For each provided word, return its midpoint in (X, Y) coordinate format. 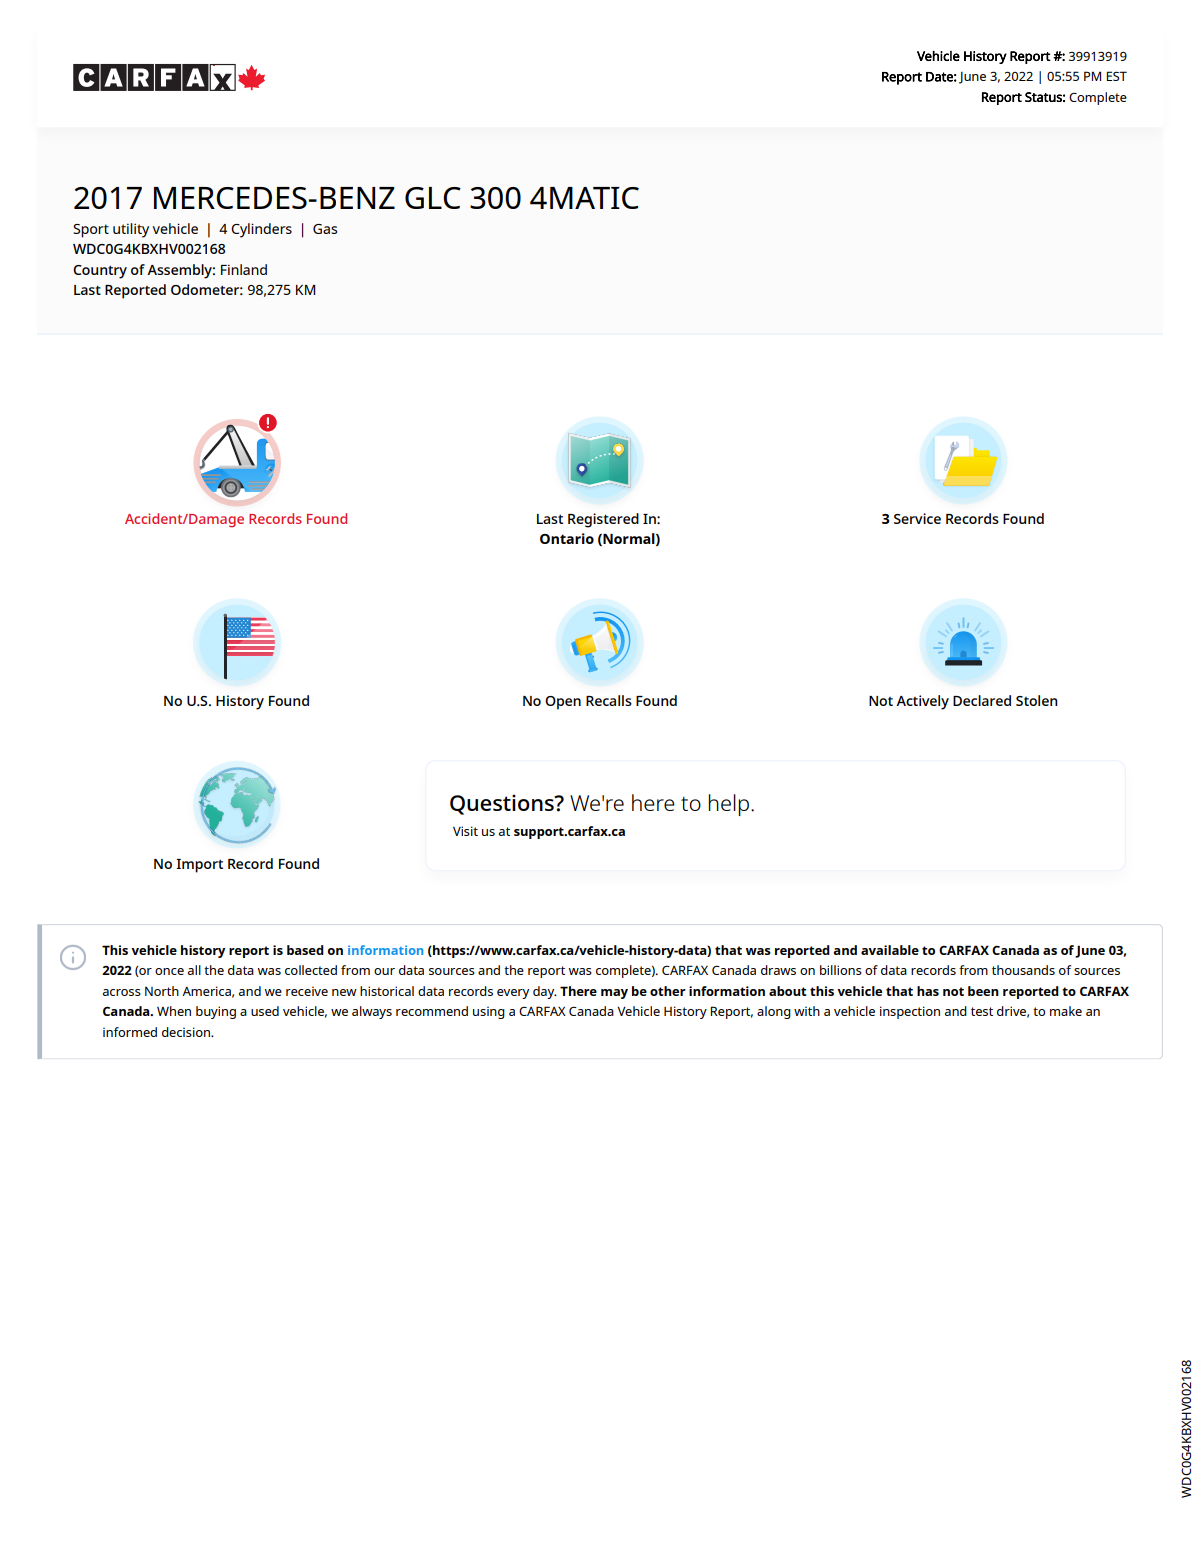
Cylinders (261, 230)
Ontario (567, 538)
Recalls (609, 700)
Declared (982, 700)
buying (216, 1012)
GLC (433, 198)
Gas (325, 229)
